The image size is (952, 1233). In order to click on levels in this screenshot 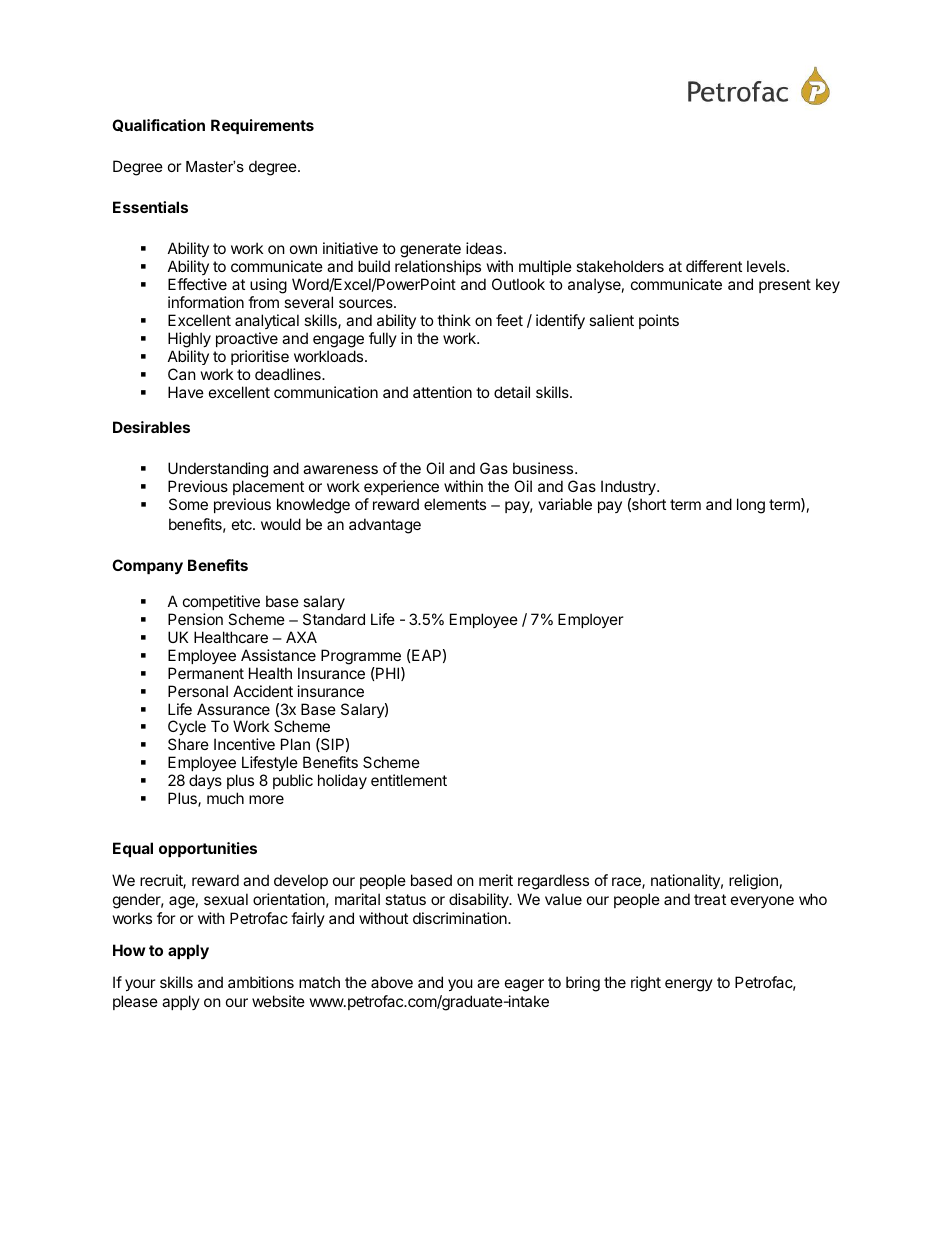, I will do `click(767, 266)`.
